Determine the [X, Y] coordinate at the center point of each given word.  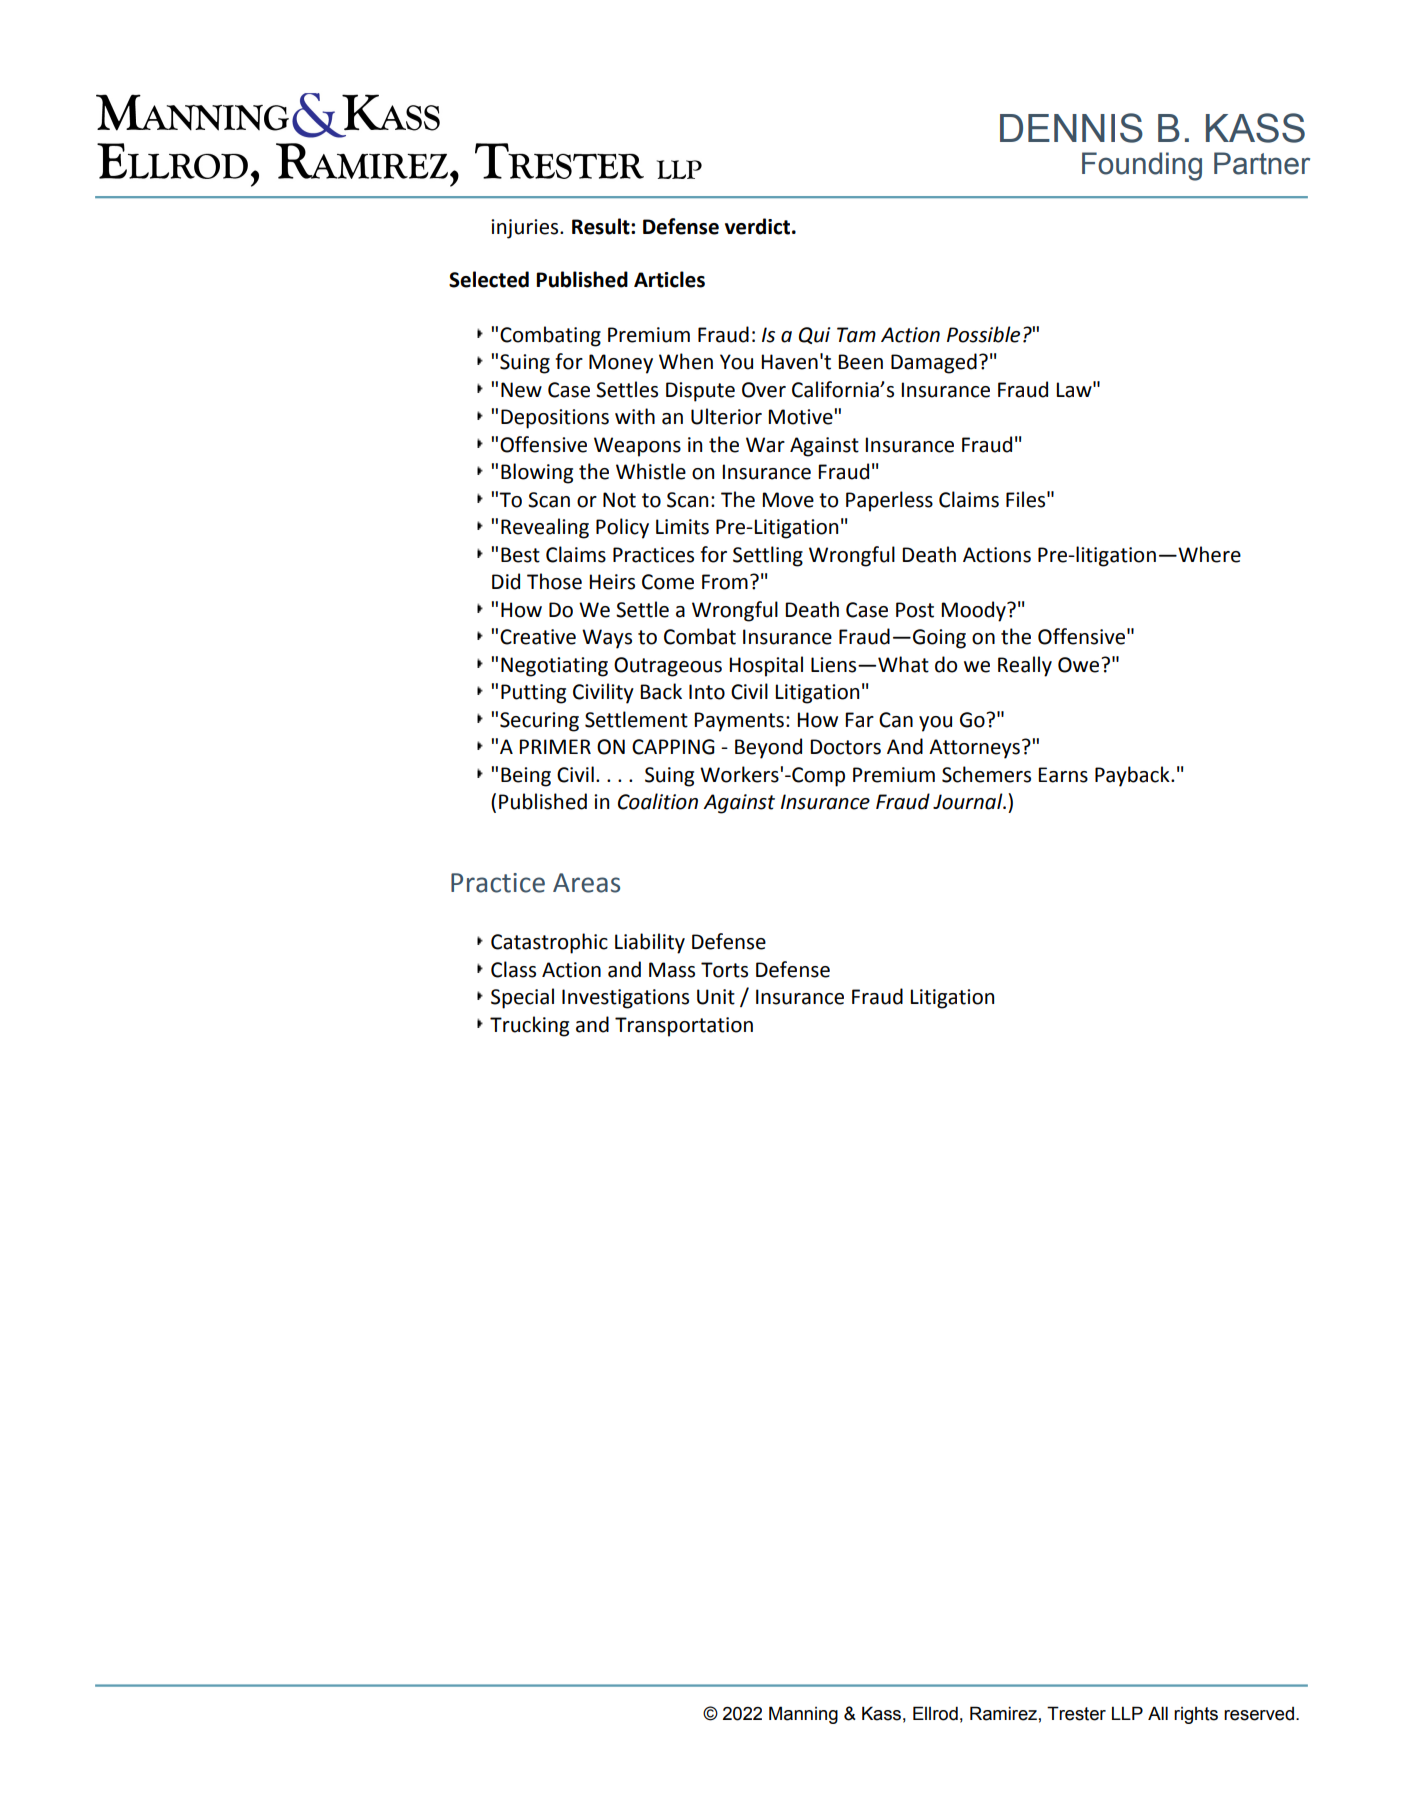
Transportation [684, 1027]
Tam [856, 335]
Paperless [889, 501]
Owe [1080, 665]
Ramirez [1003, 1713]
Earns [1063, 775]
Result [602, 226]
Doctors [845, 747]
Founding [1142, 166]
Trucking [529, 1026]
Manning [803, 1715]
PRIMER [555, 746]
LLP [1127, 1713]
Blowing [537, 473]
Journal [969, 801]
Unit [716, 997]
